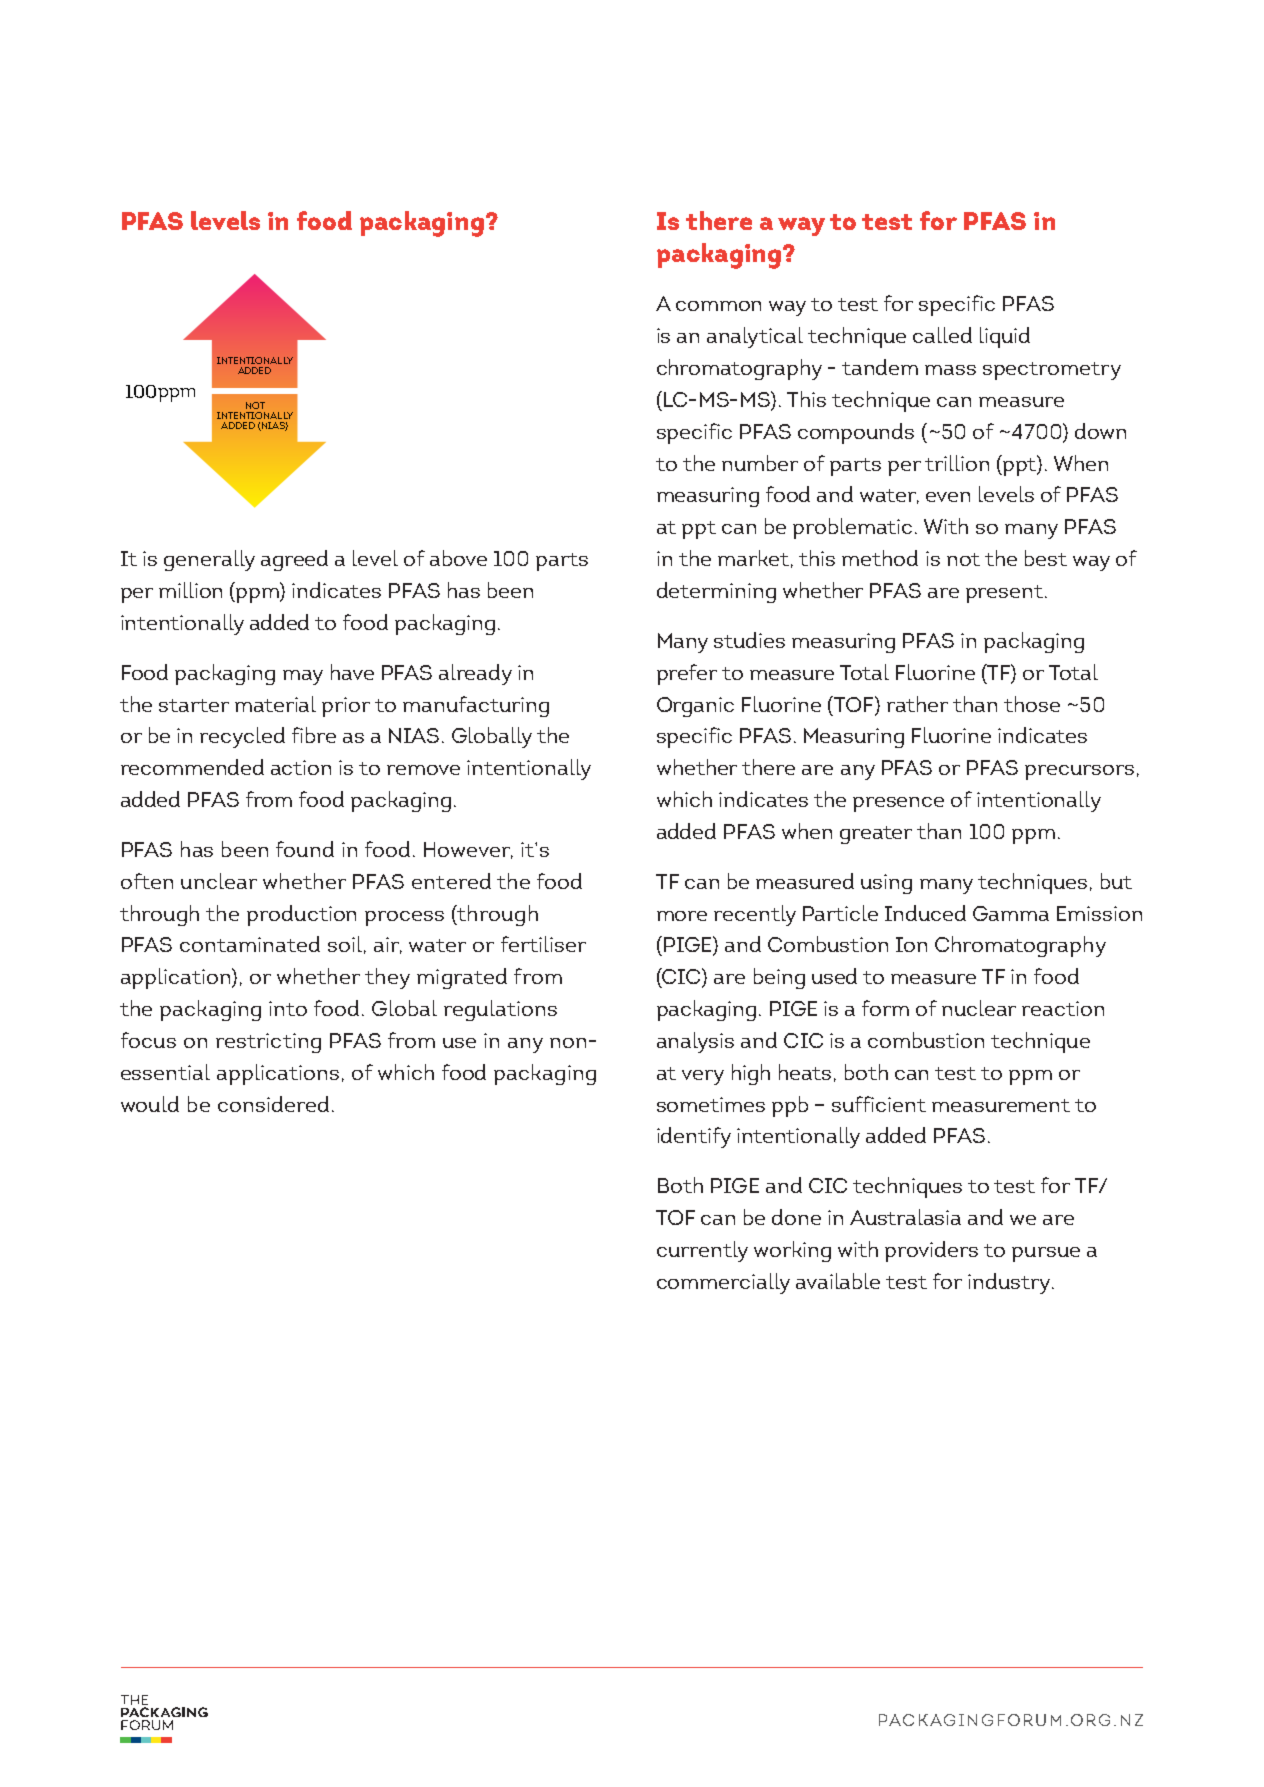 The height and width of the image is (1787, 1264). Describe the element at coordinates (273, 1104) in the image. I see `considered` at that location.
